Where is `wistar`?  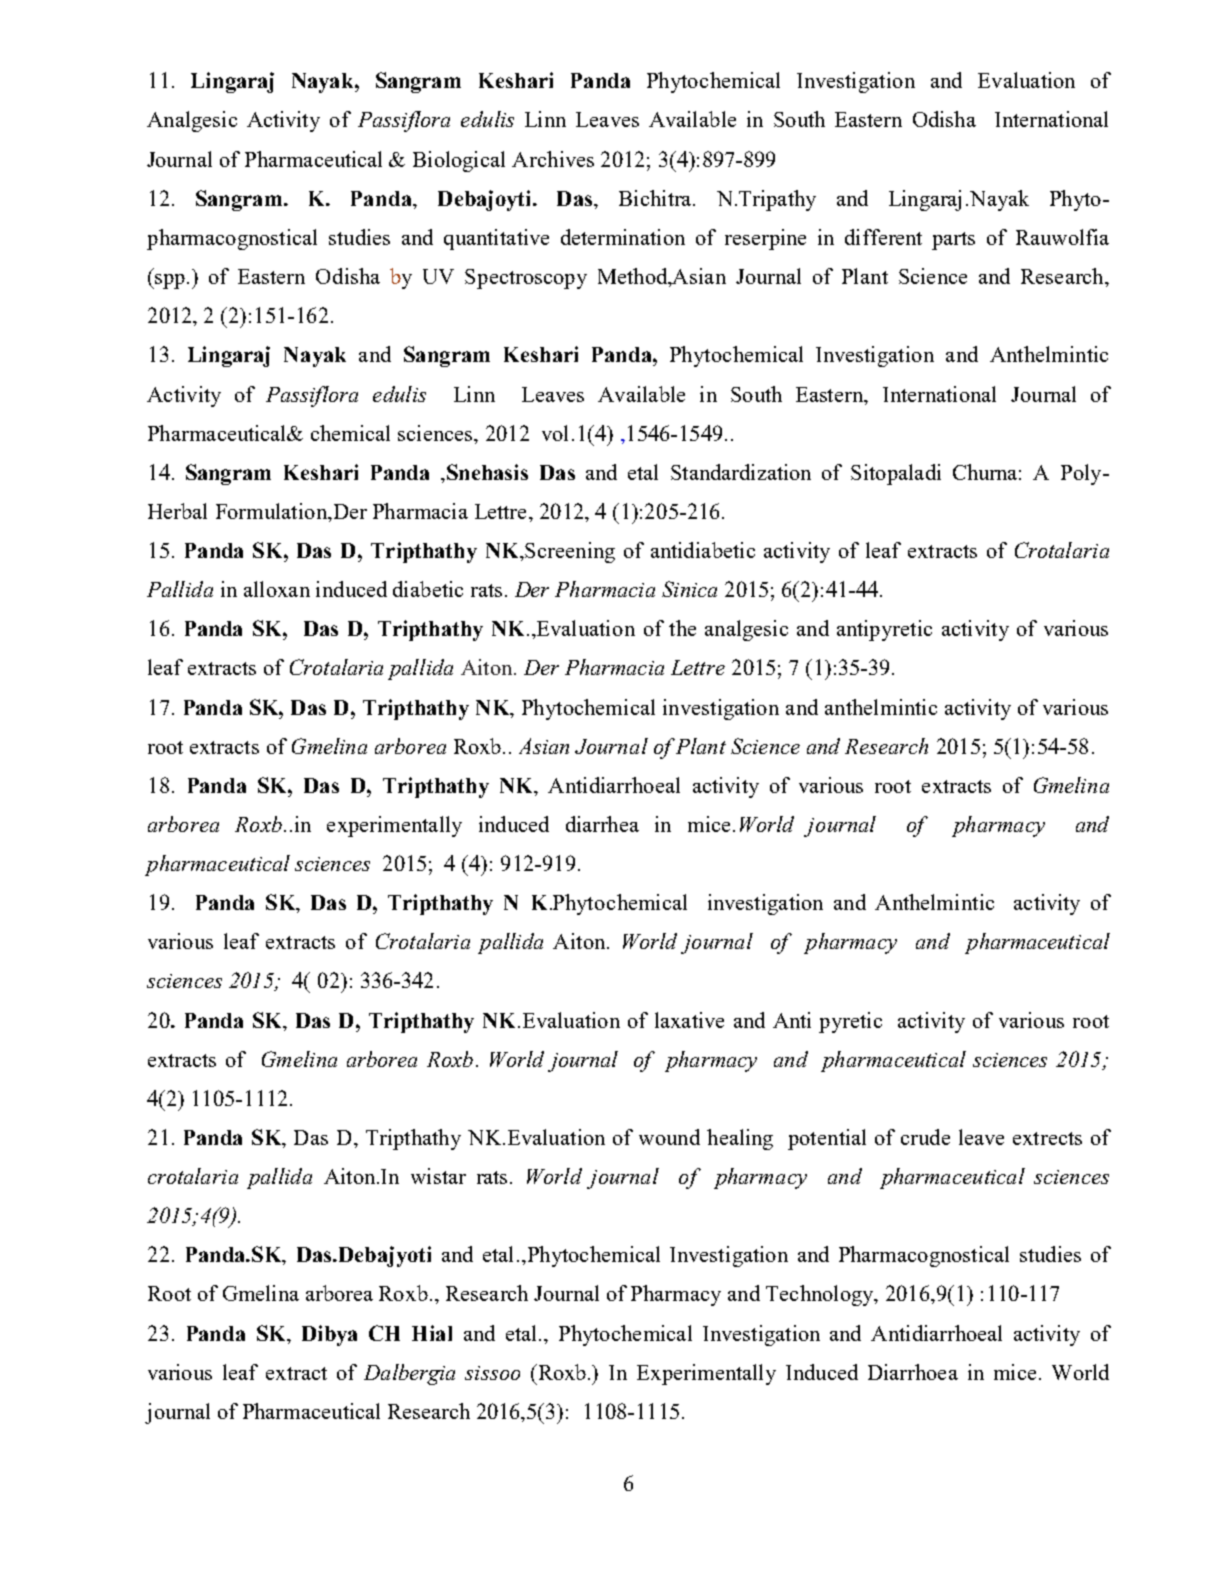 wistar is located at coordinates (438, 1176).
